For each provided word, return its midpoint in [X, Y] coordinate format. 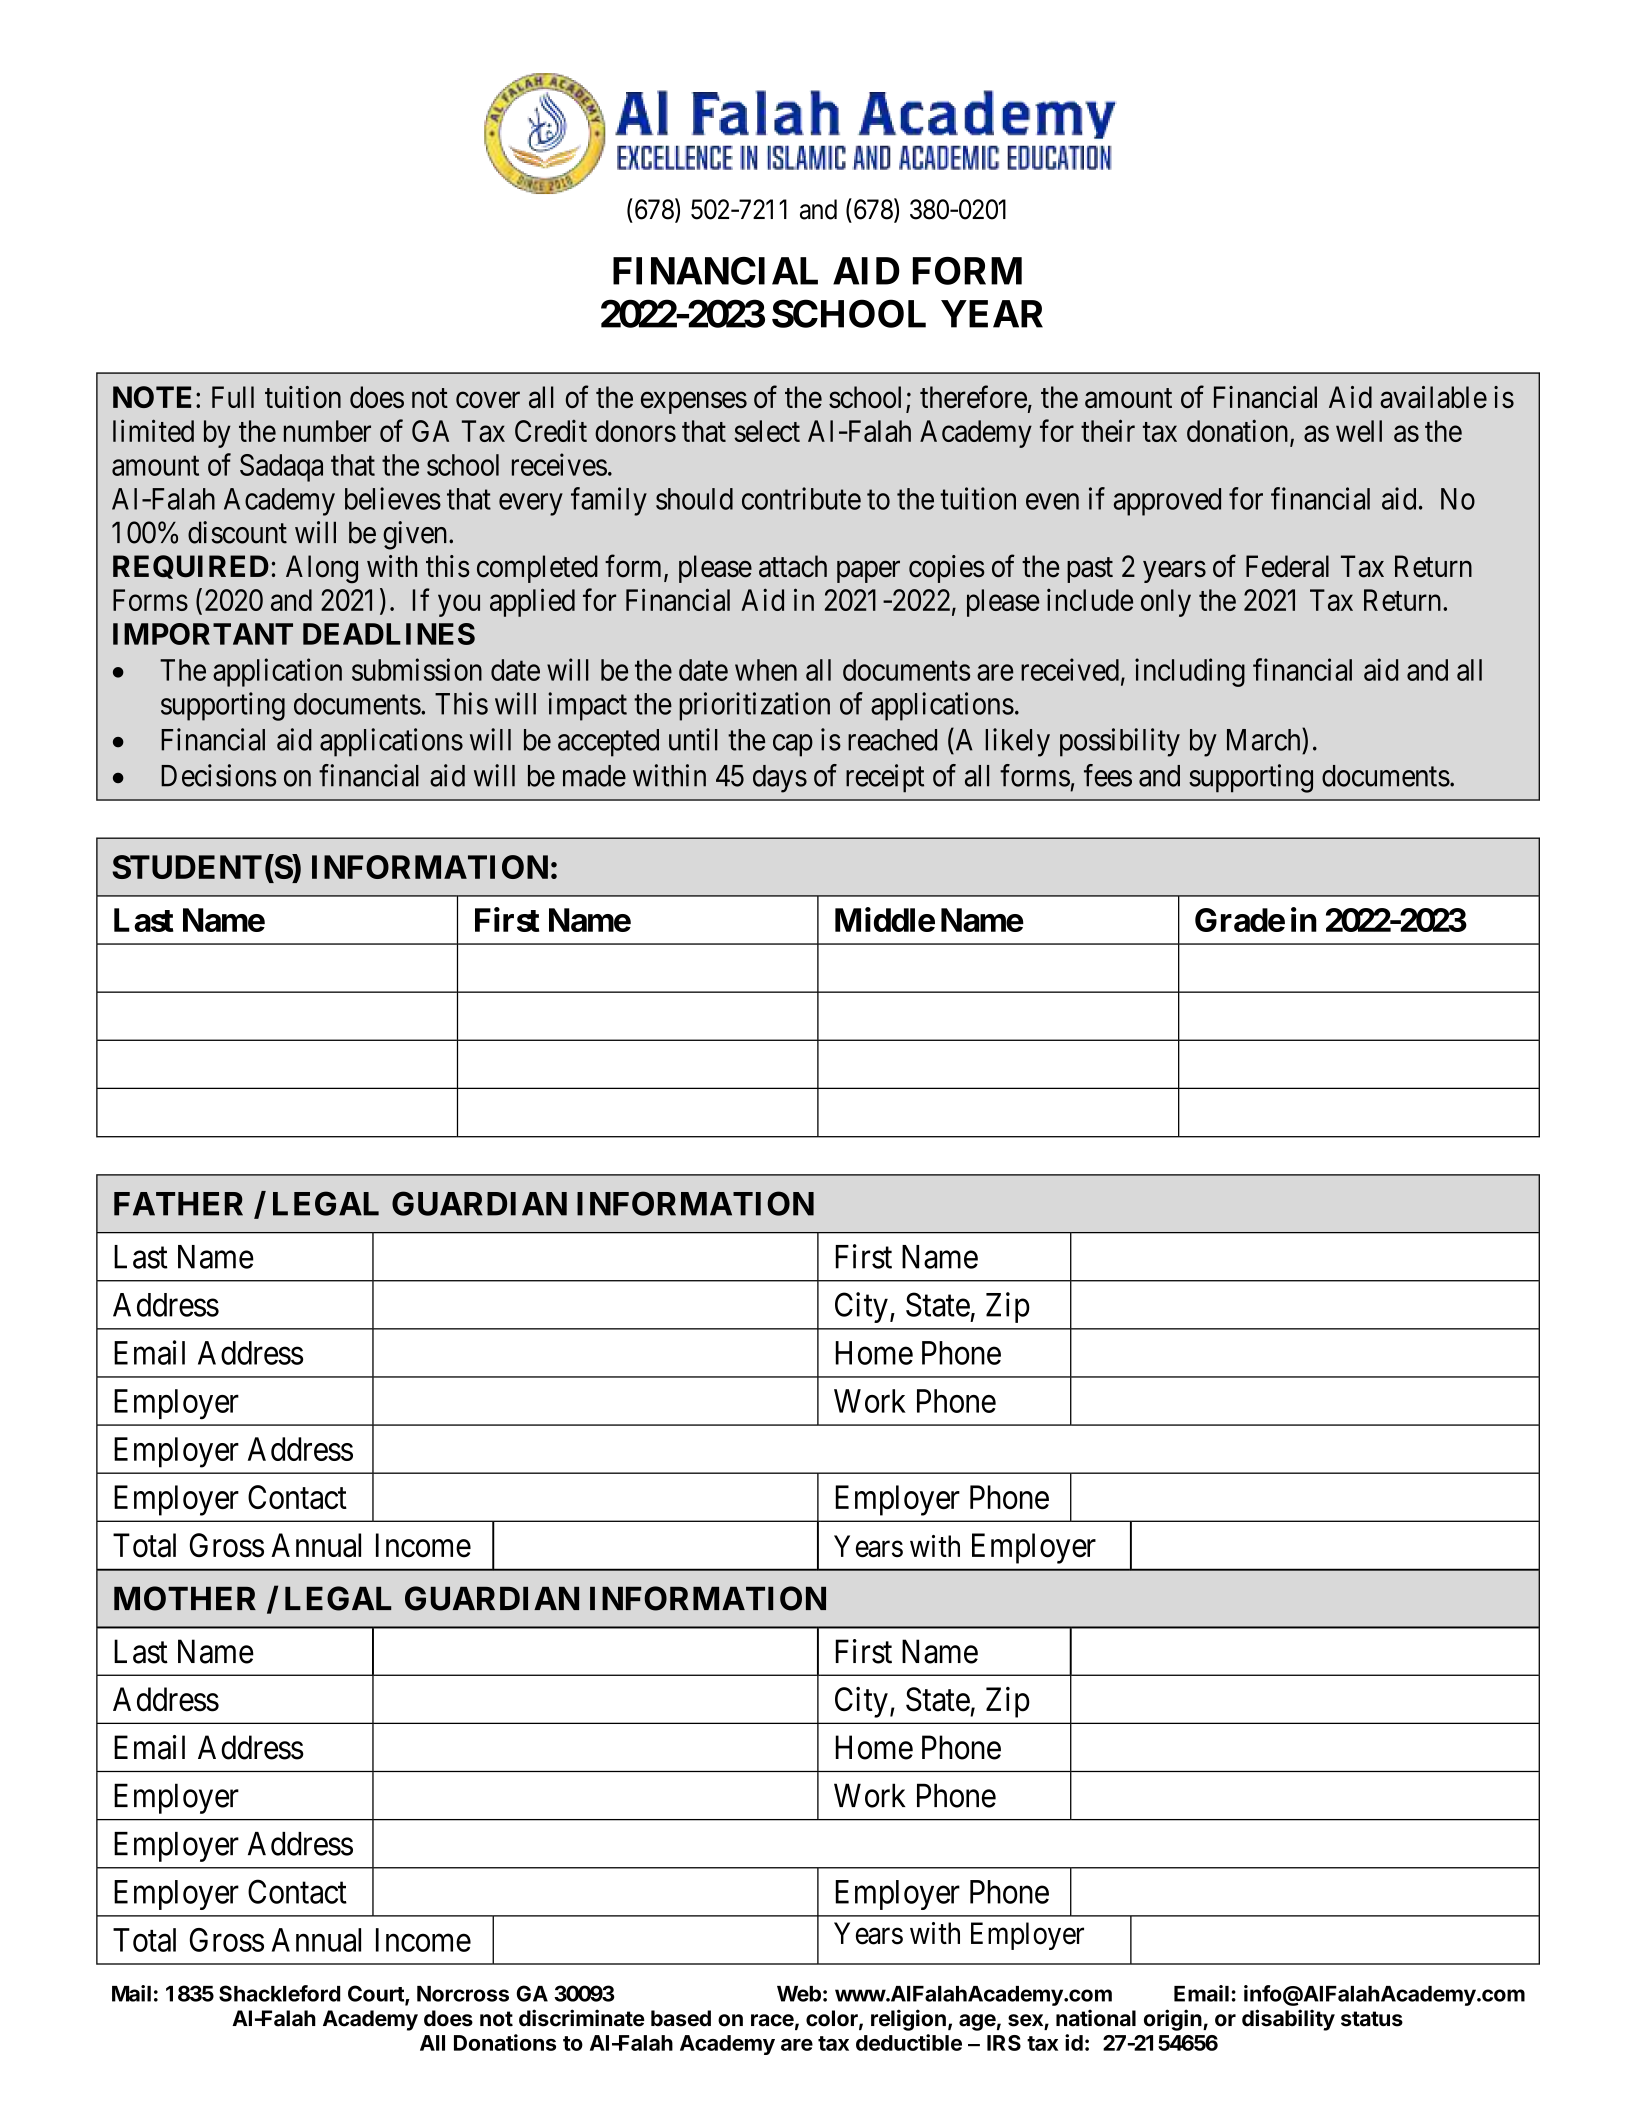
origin [1173, 2020]
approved [1167, 502]
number [327, 431]
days [780, 779]
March [1265, 739]
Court [377, 1994]
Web [799, 1994]
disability [1288, 2020]
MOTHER [185, 1598]
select [767, 431]
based [681, 2018]
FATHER [178, 1204]
